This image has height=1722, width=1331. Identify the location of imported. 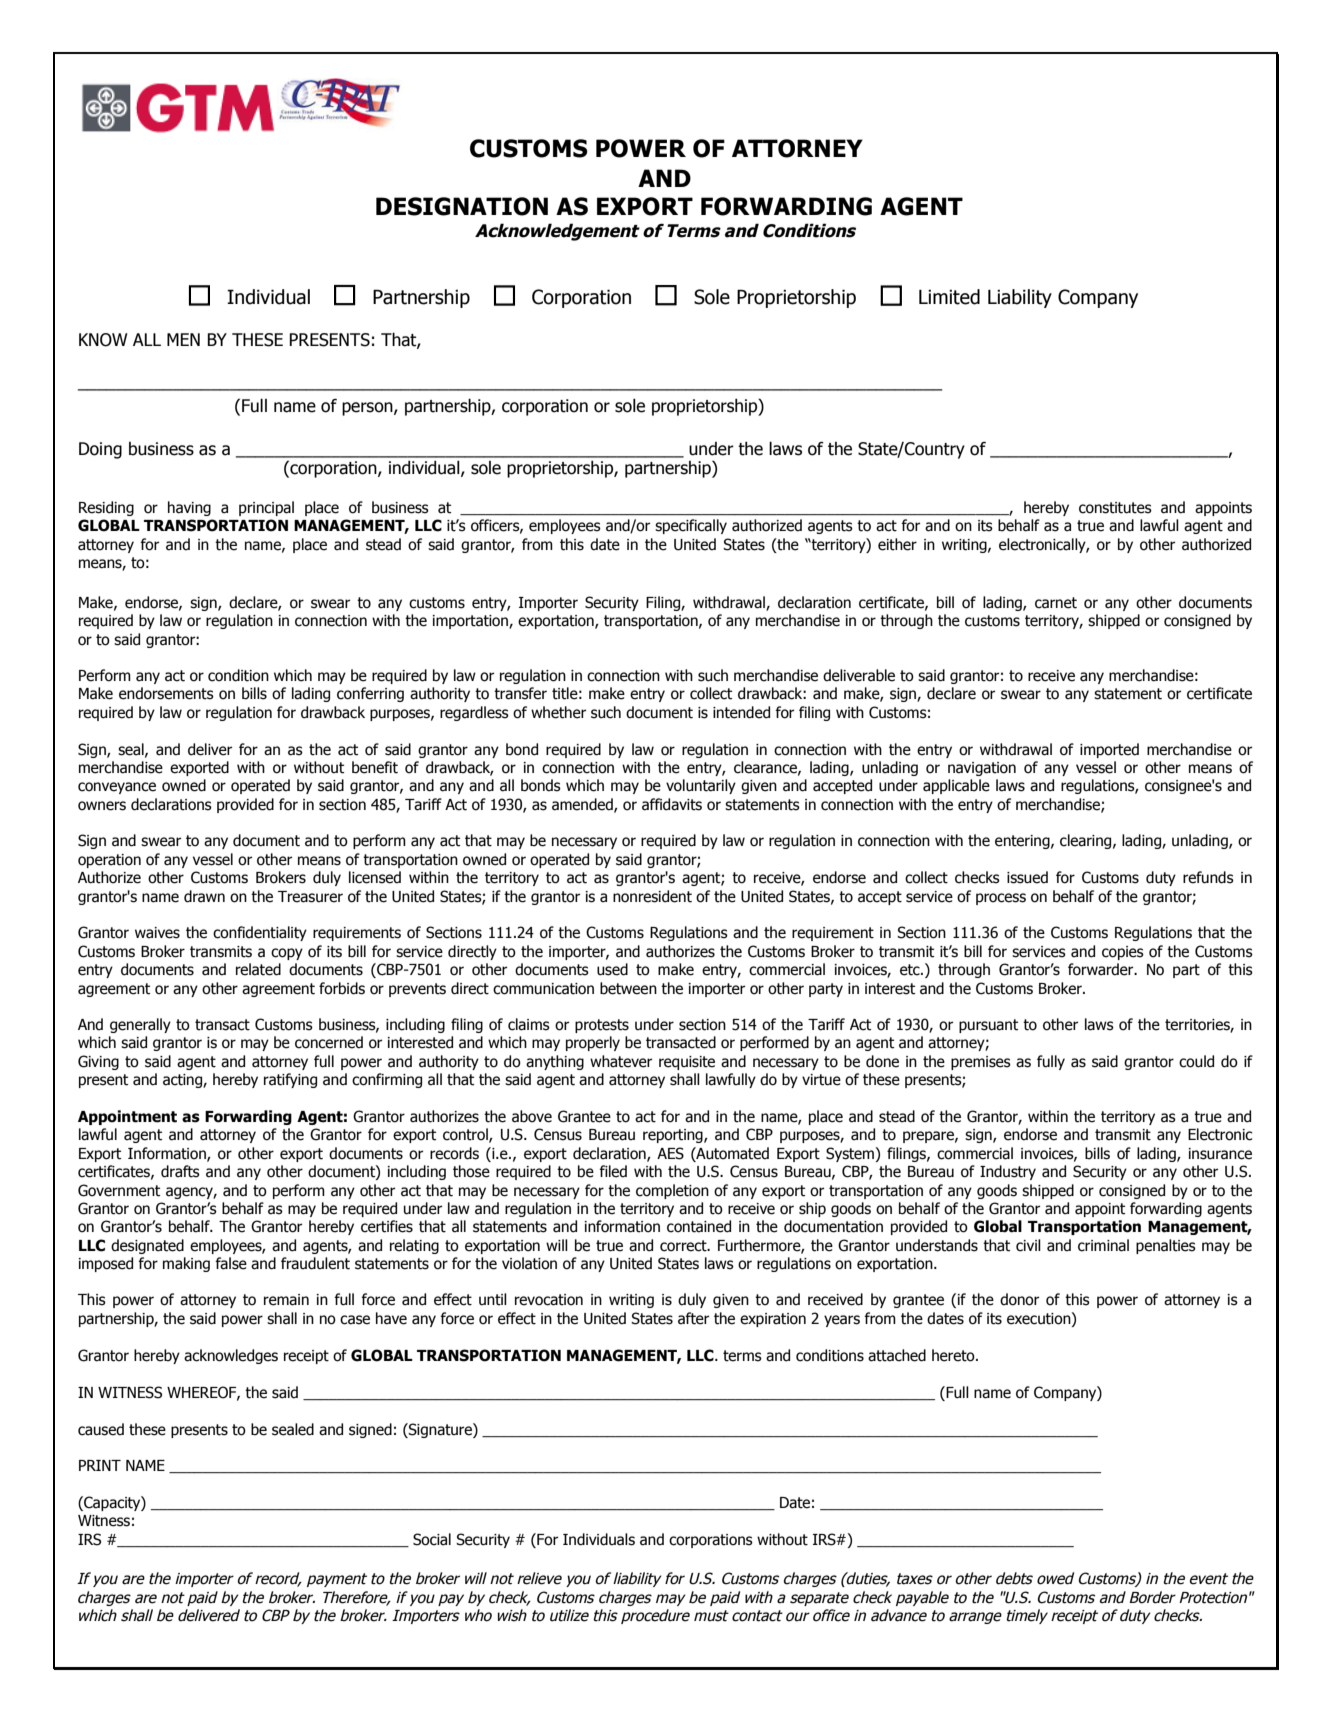
(1109, 750).
